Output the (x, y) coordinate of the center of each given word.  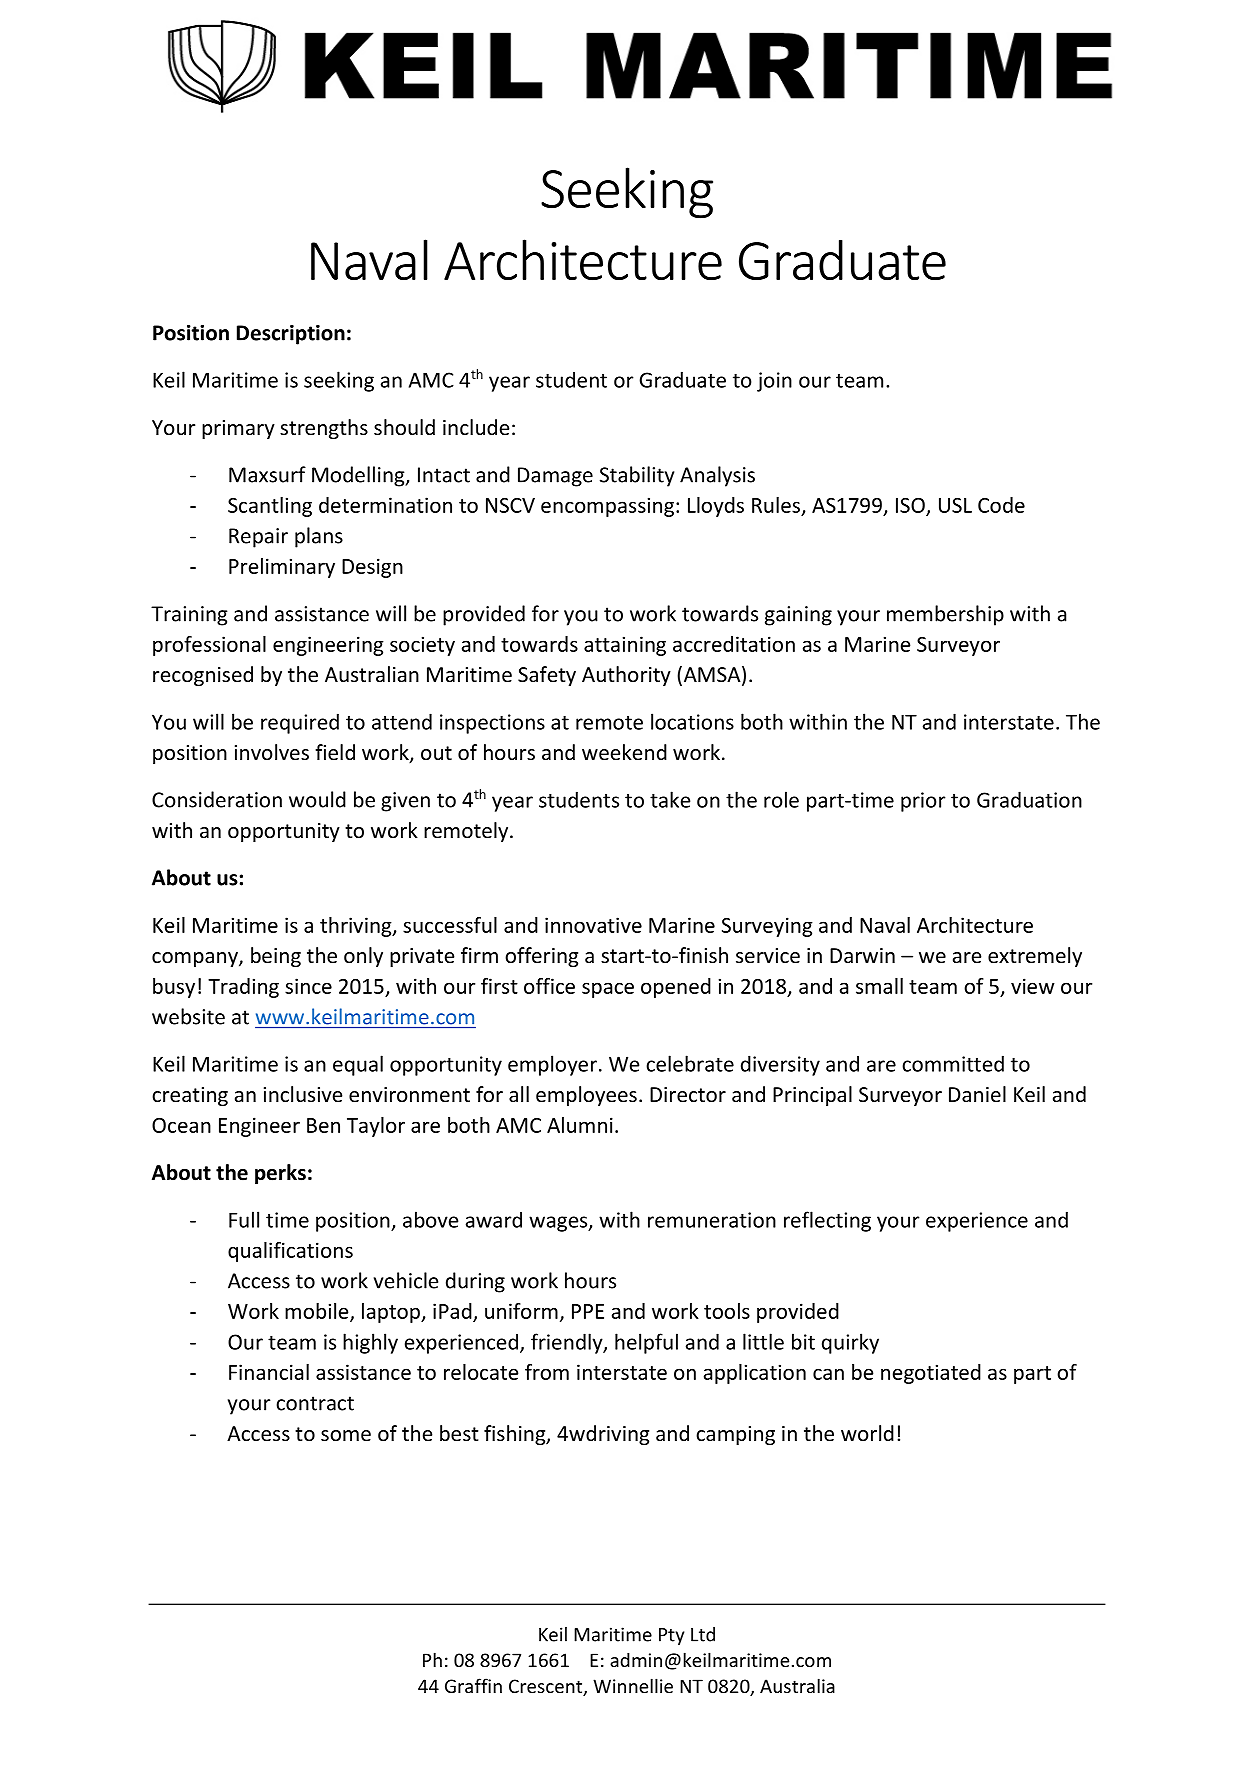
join (774, 382)
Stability (637, 476)
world (867, 1433)
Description (291, 335)
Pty (671, 1636)
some (346, 1436)
